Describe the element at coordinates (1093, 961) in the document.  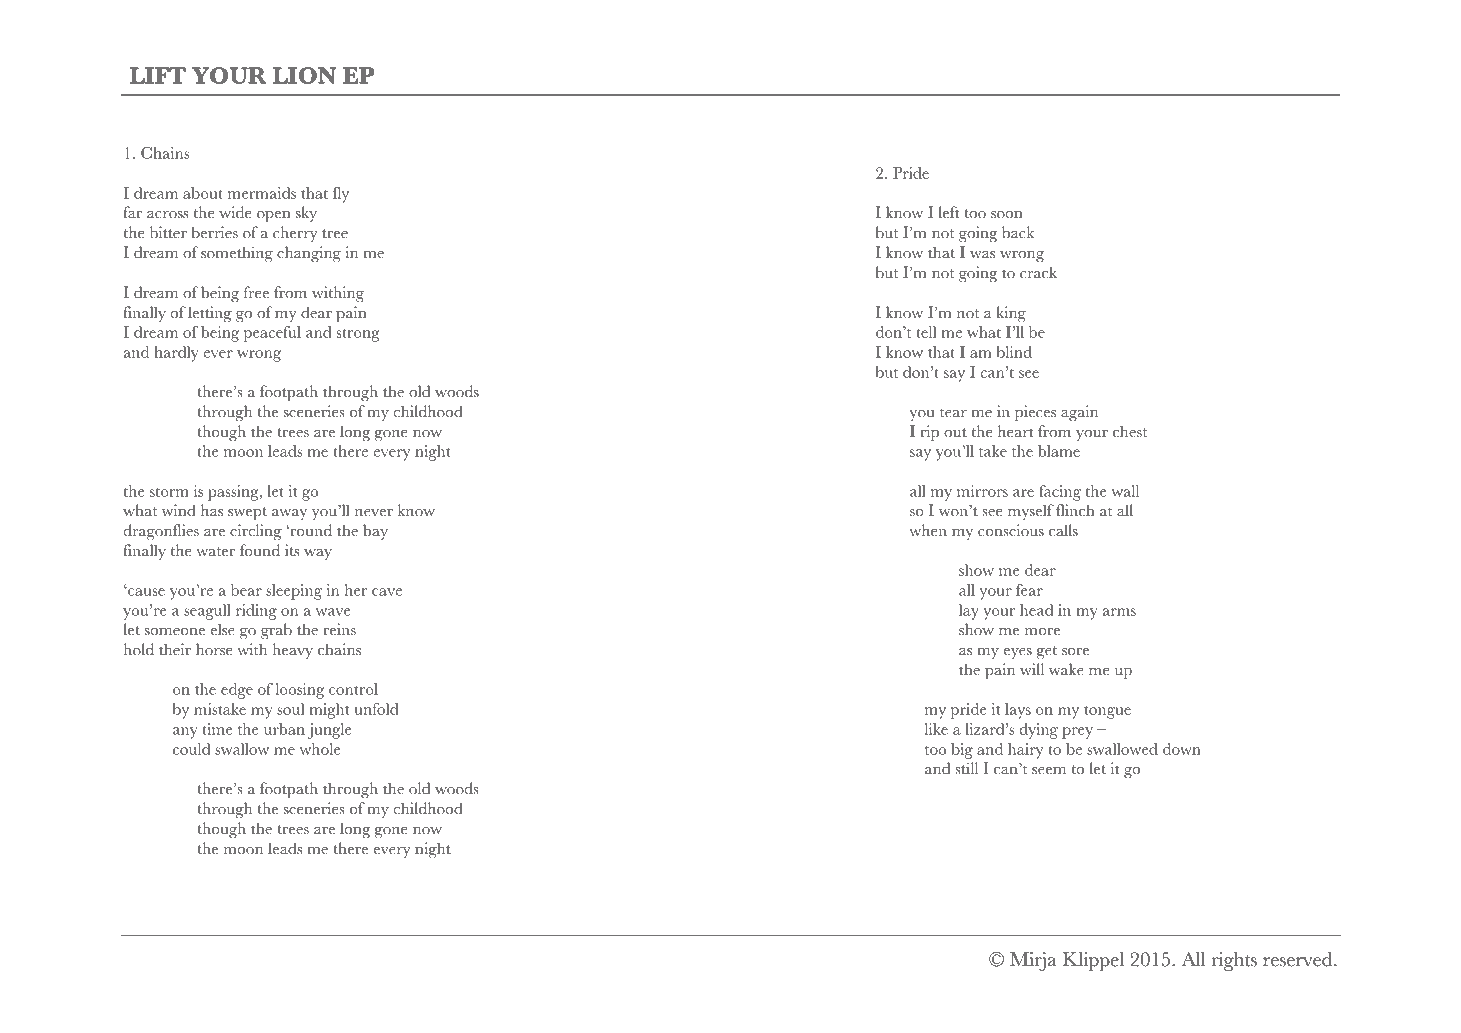
I see `Klippel` at that location.
